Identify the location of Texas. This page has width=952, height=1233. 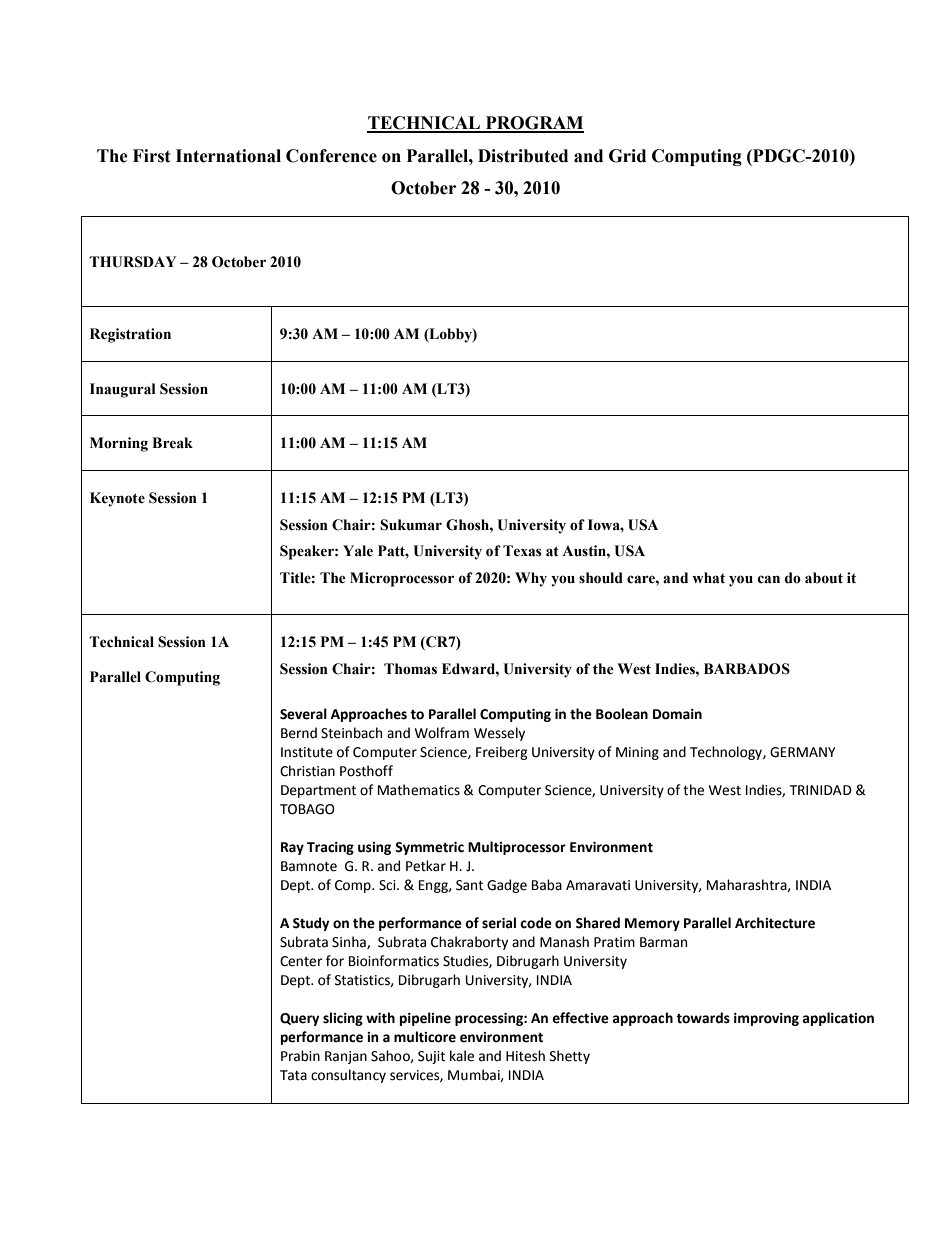
(522, 551).
